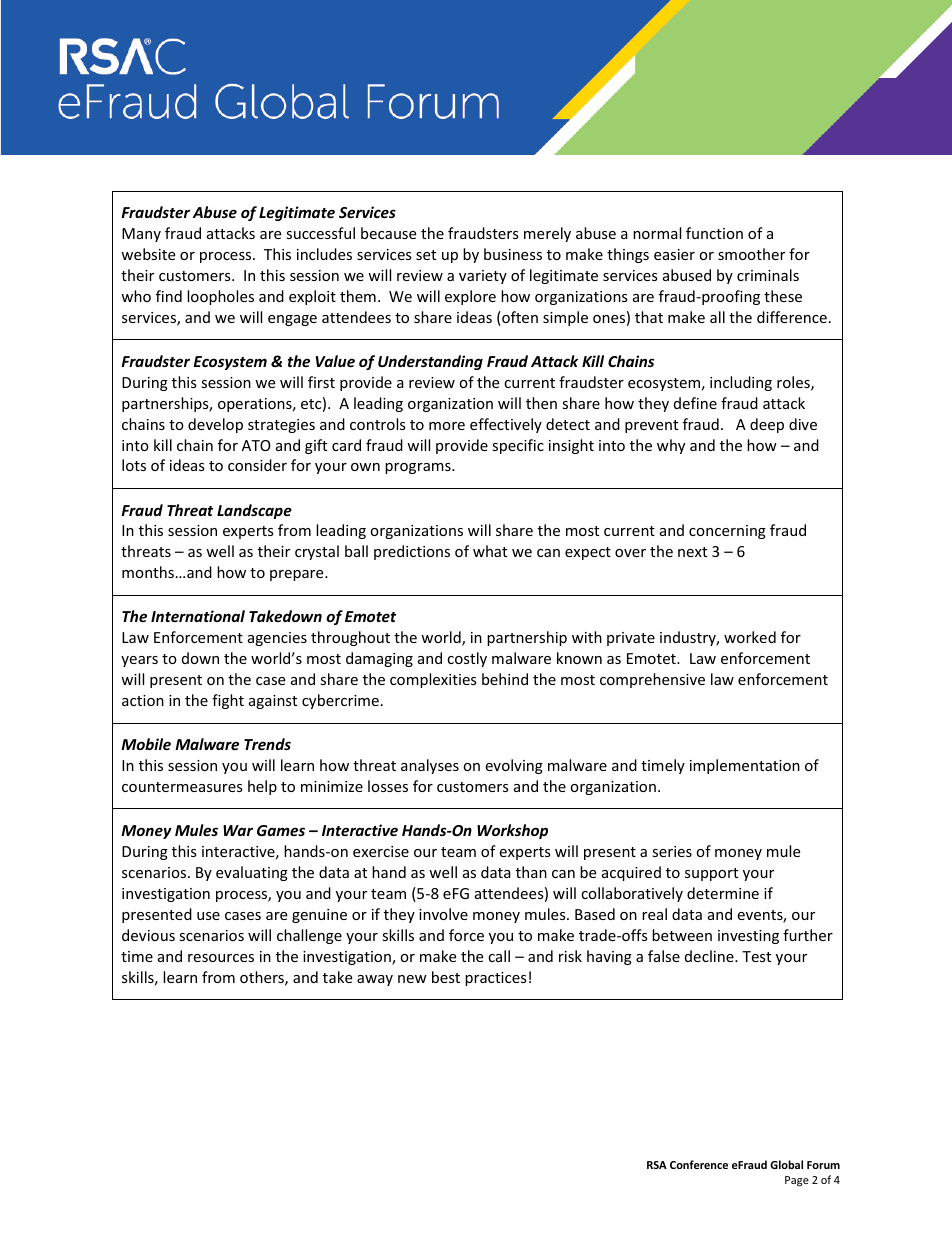 This screenshot has width=952, height=1233. I want to click on variety, so click(483, 277).
